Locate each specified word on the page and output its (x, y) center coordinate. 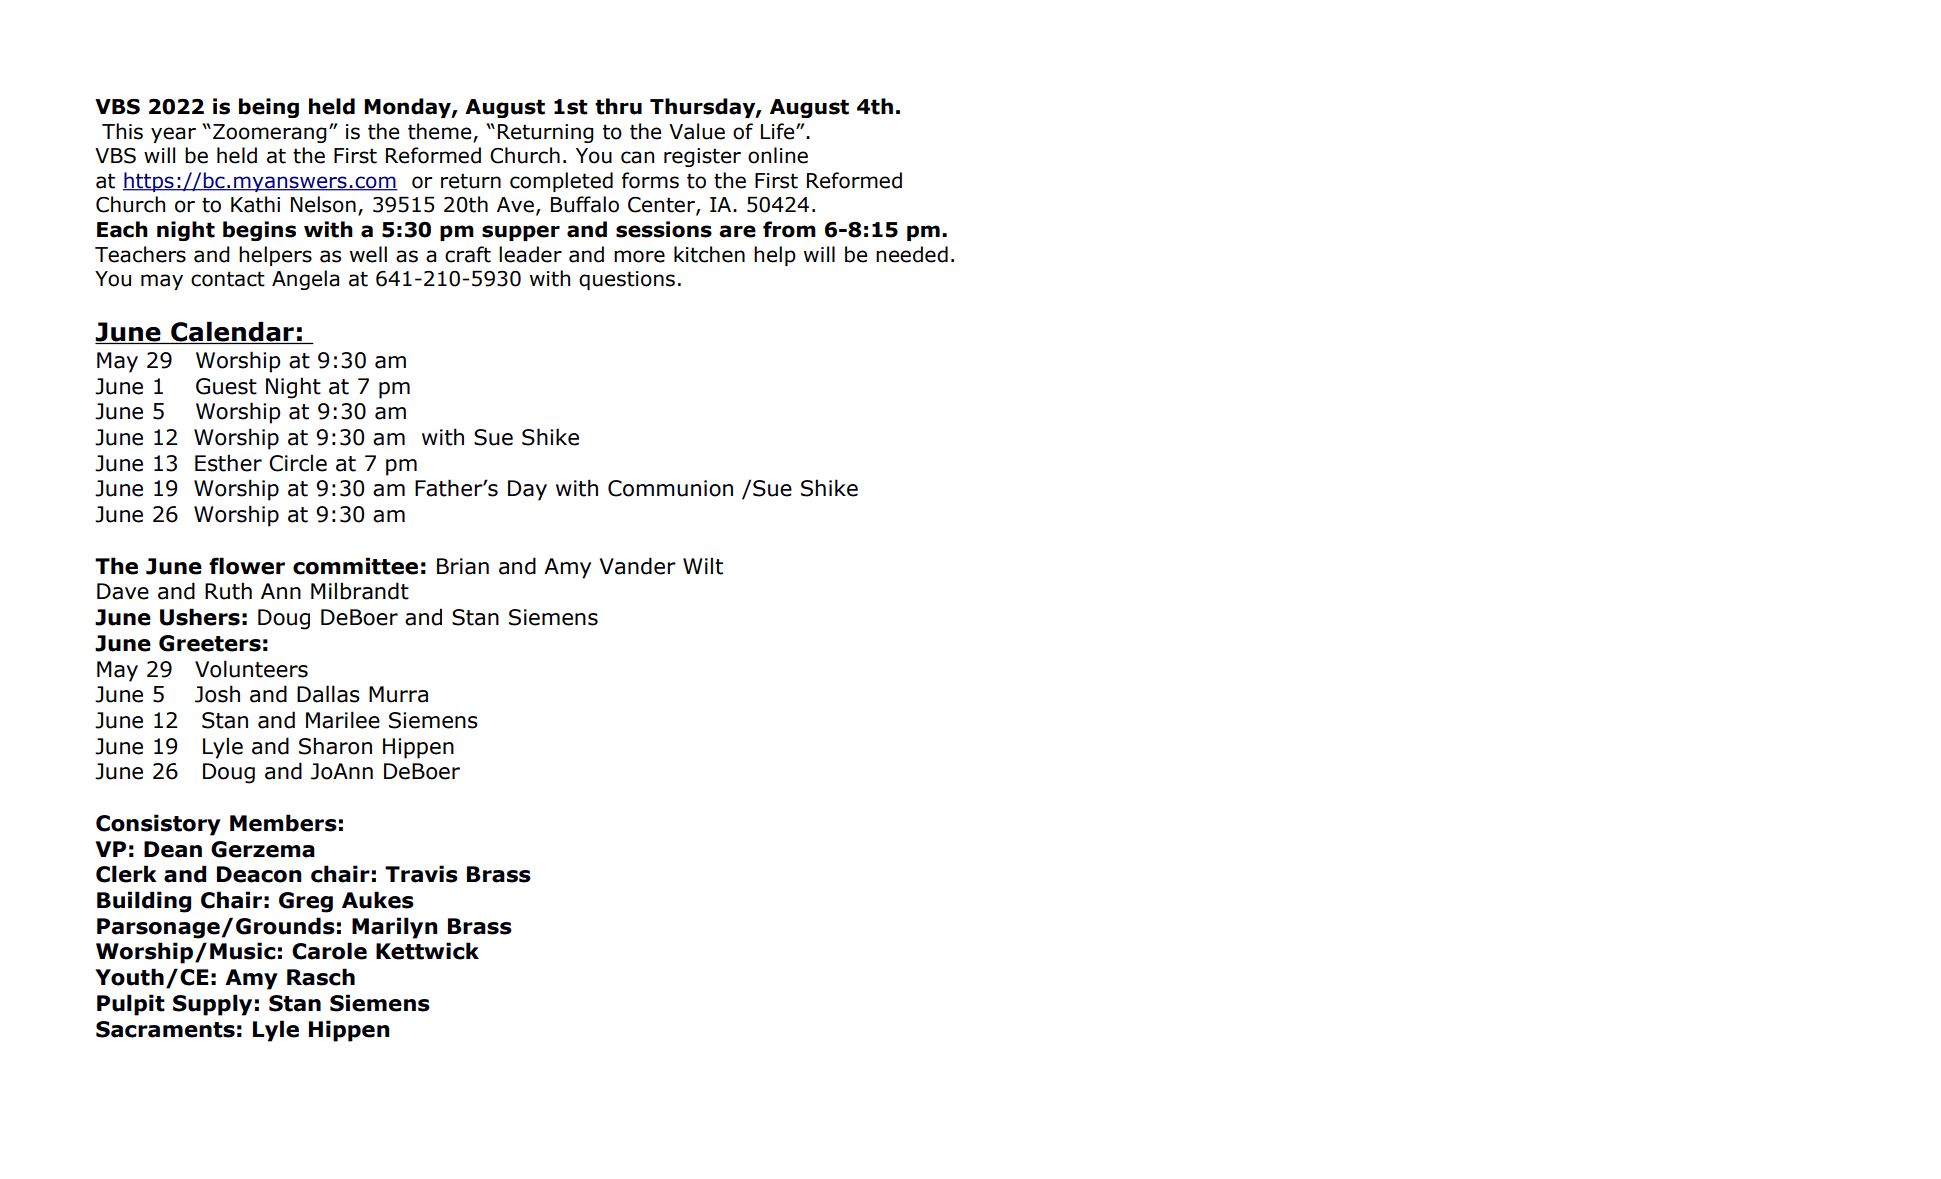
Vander (637, 566)
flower (247, 566)
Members (283, 823)
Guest (226, 386)
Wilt (703, 566)
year (173, 135)
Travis (421, 874)
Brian (463, 566)
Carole (329, 951)
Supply (212, 1005)
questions (627, 280)
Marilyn (395, 928)
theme (441, 132)
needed (912, 254)
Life (779, 131)
